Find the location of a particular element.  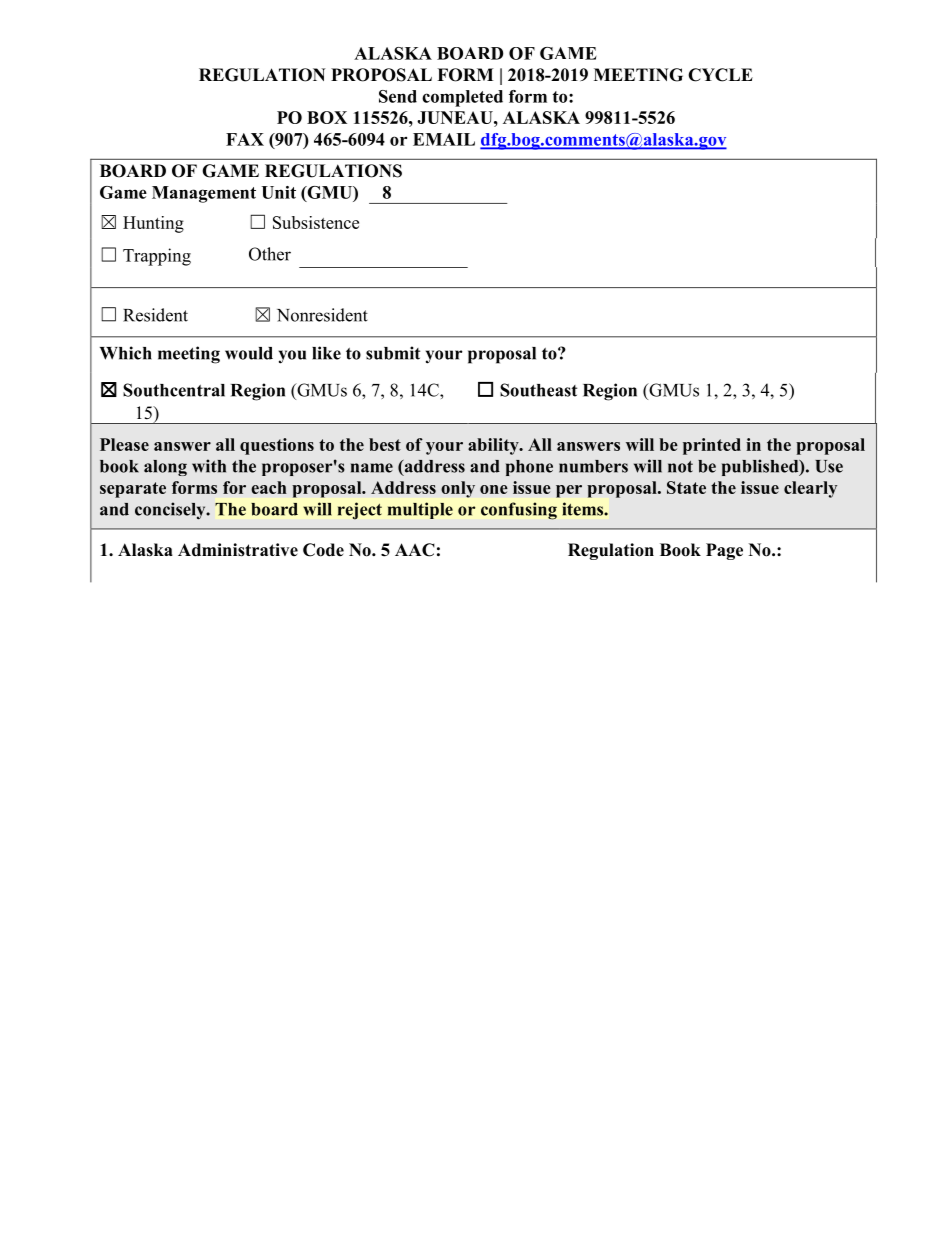

CYCLE is located at coordinates (720, 75).
